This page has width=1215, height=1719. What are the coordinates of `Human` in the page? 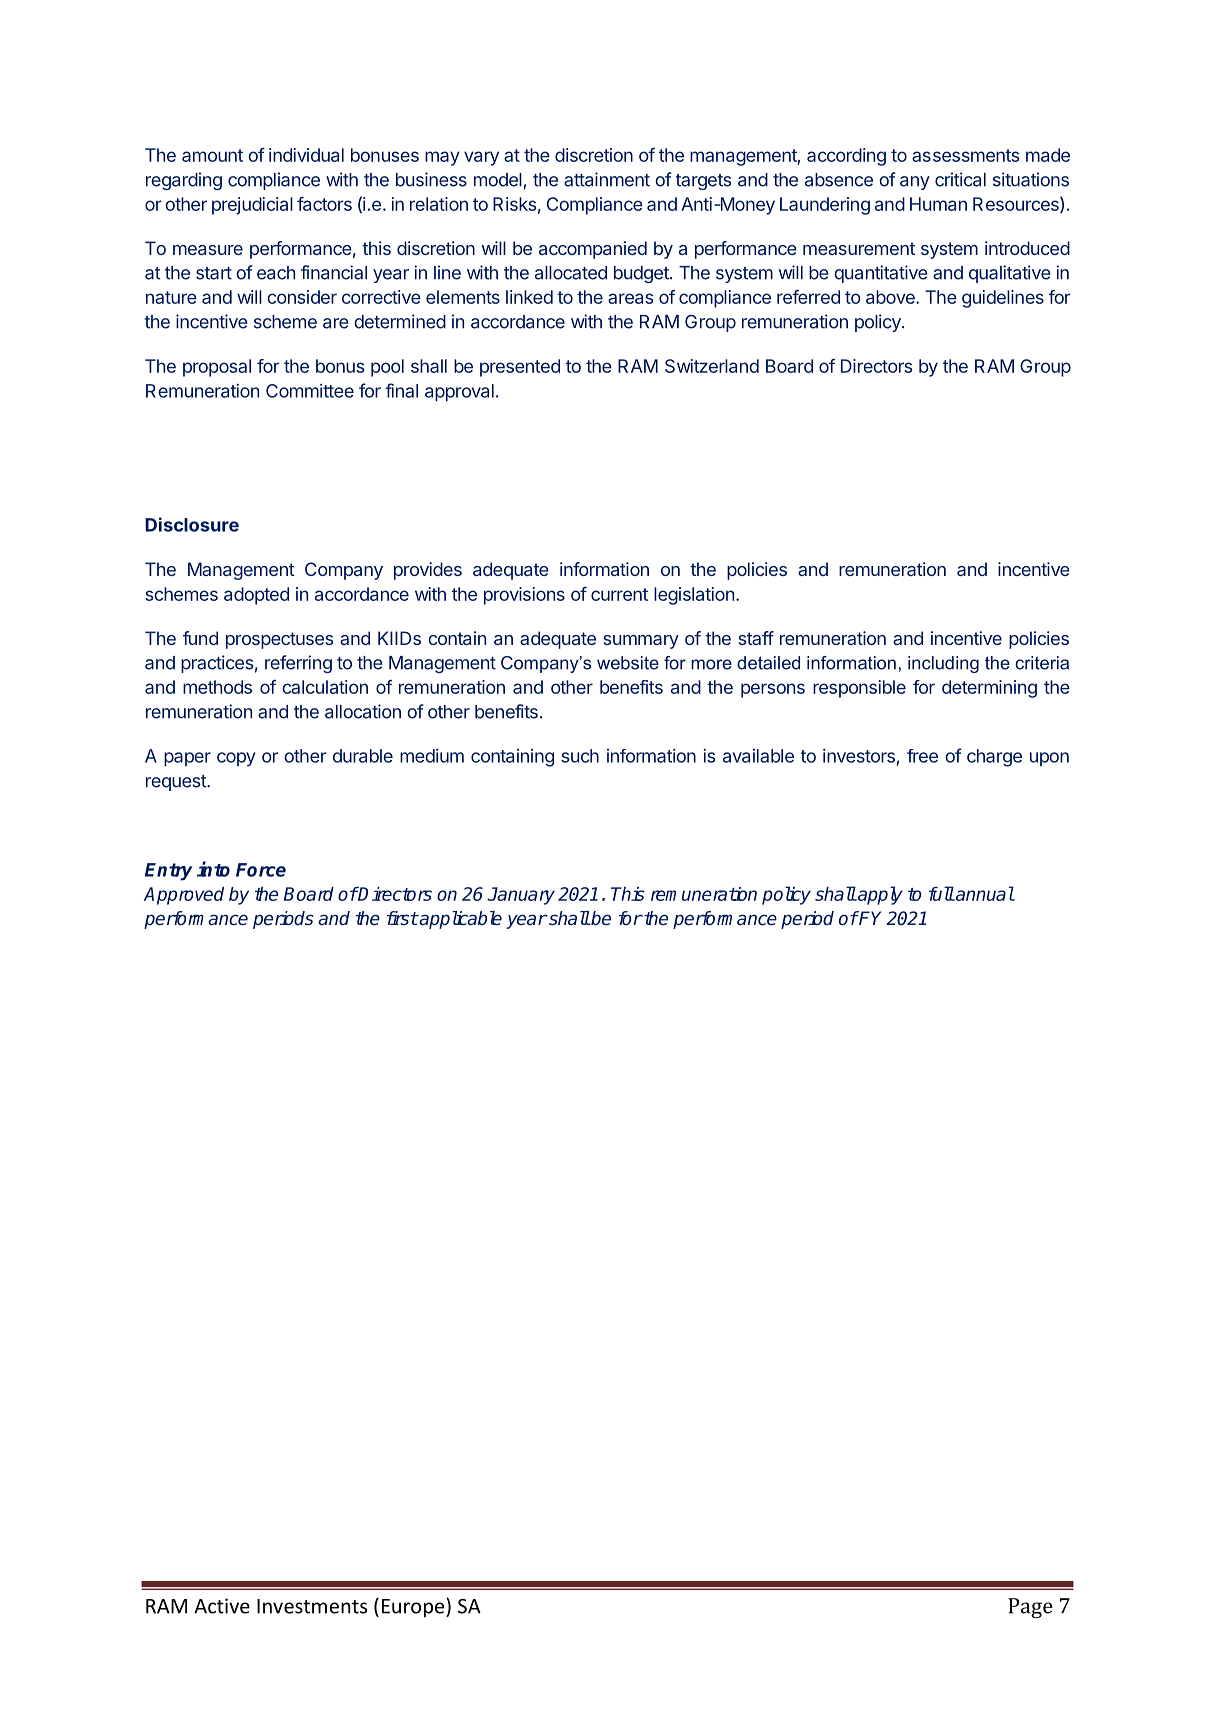 It's located at (938, 204).
